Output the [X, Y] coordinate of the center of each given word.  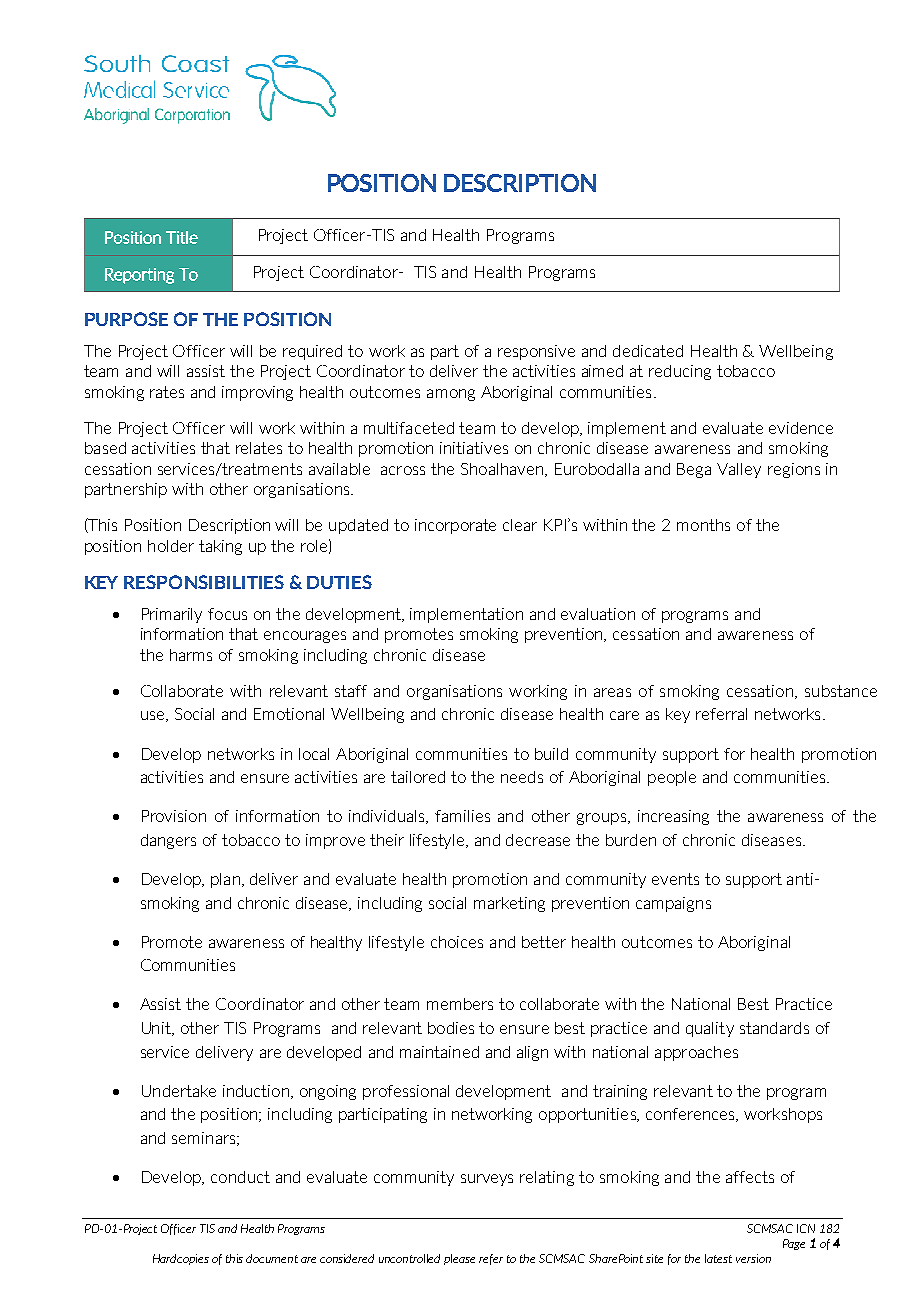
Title [182, 237]
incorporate [455, 526]
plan [225, 880]
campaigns [673, 904]
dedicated [648, 351]
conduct [240, 1177]
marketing [509, 904]
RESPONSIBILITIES [204, 582]
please [459, 1259]
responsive [536, 352]
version [753, 1258]
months [703, 525]
